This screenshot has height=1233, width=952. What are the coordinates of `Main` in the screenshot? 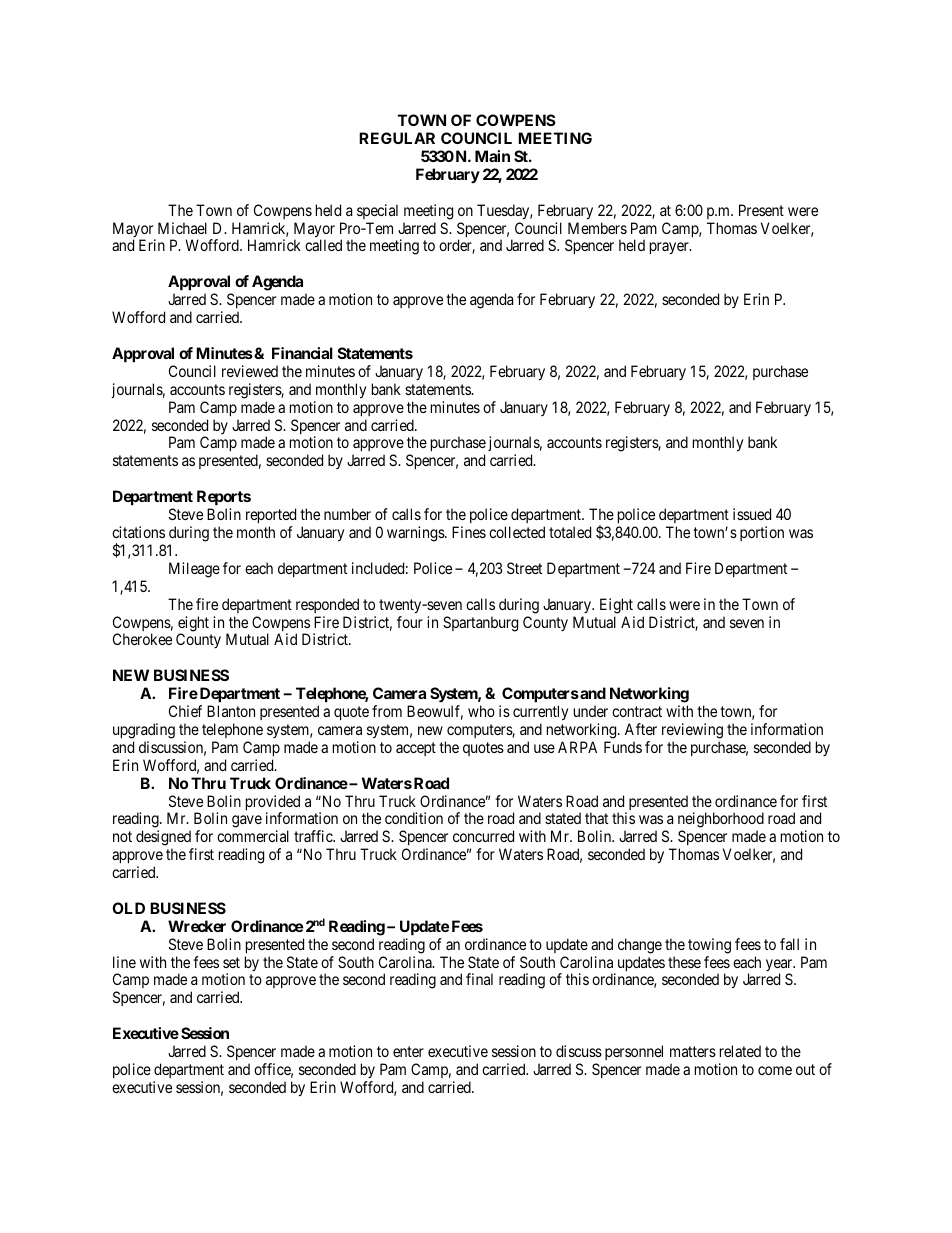 It's located at (492, 156).
